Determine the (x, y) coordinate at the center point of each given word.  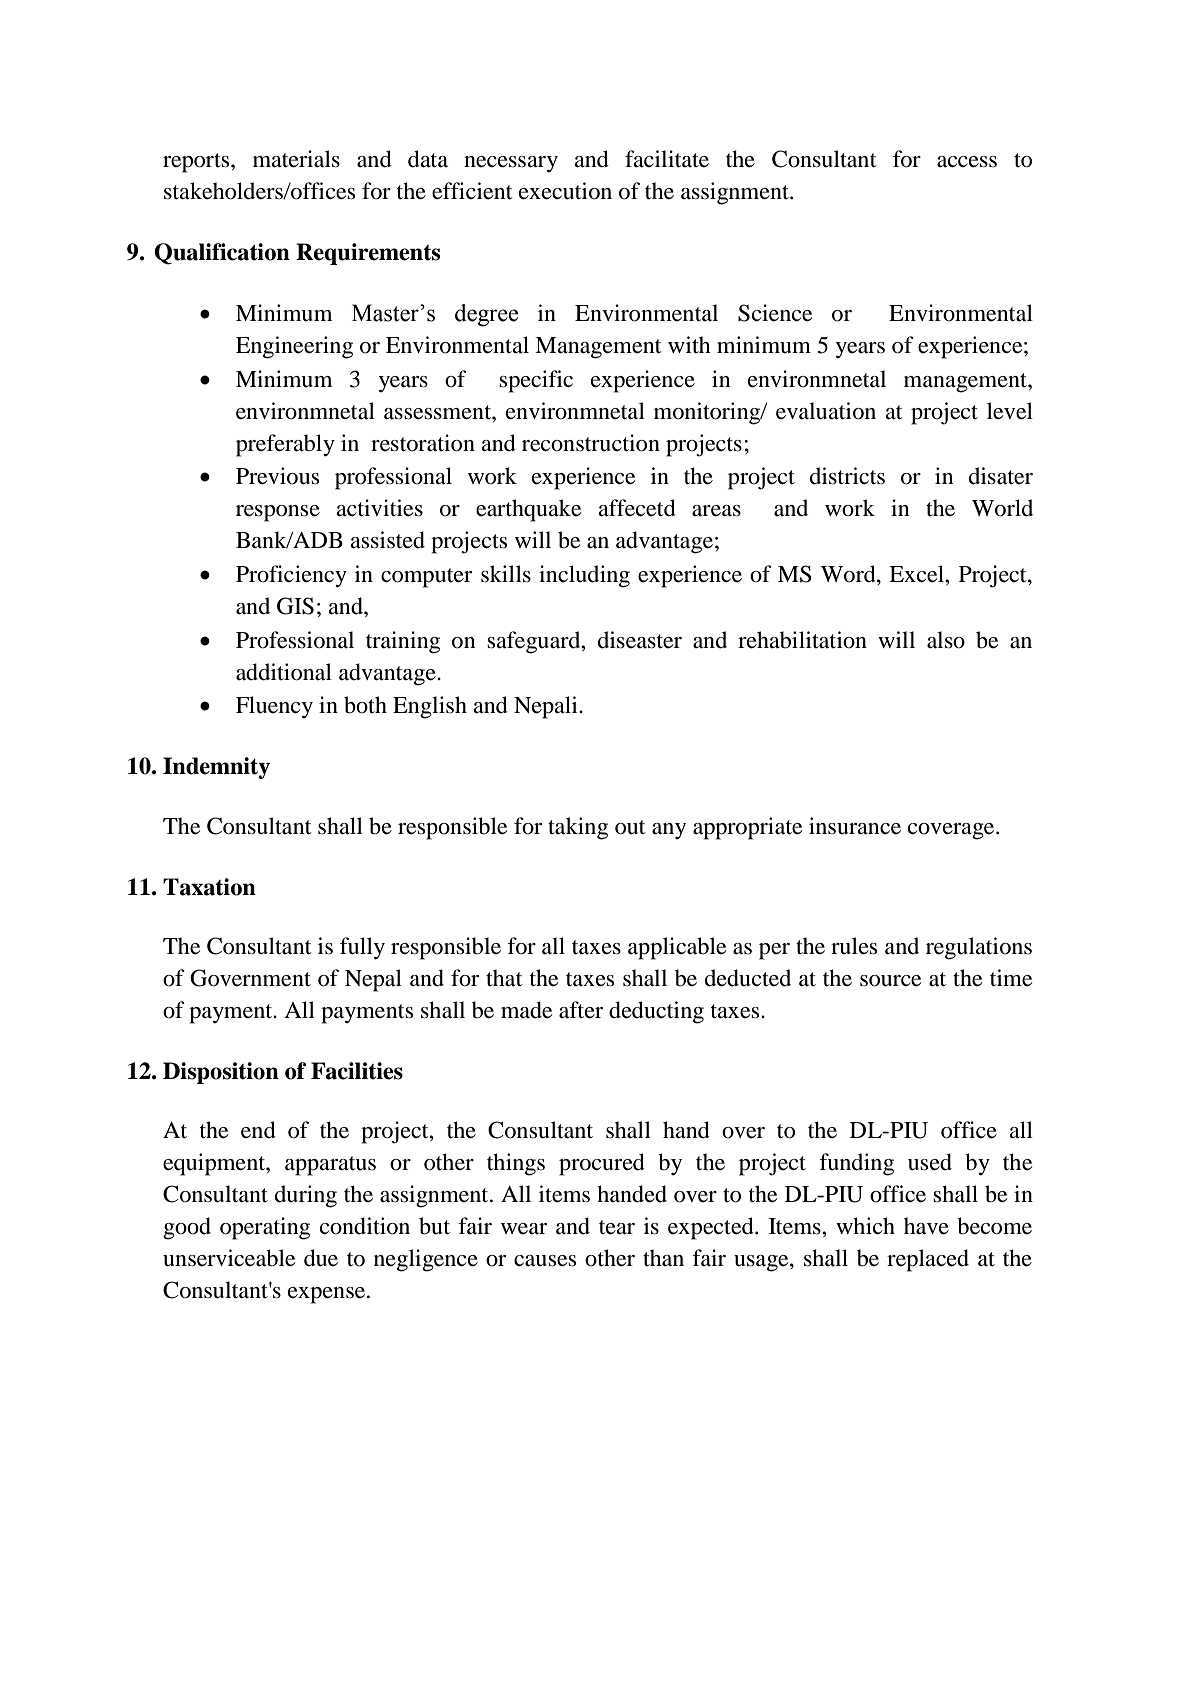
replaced (928, 1260)
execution (565, 191)
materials (296, 159)
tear (617, 1227)
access (967, 162)
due (321, 1258)
